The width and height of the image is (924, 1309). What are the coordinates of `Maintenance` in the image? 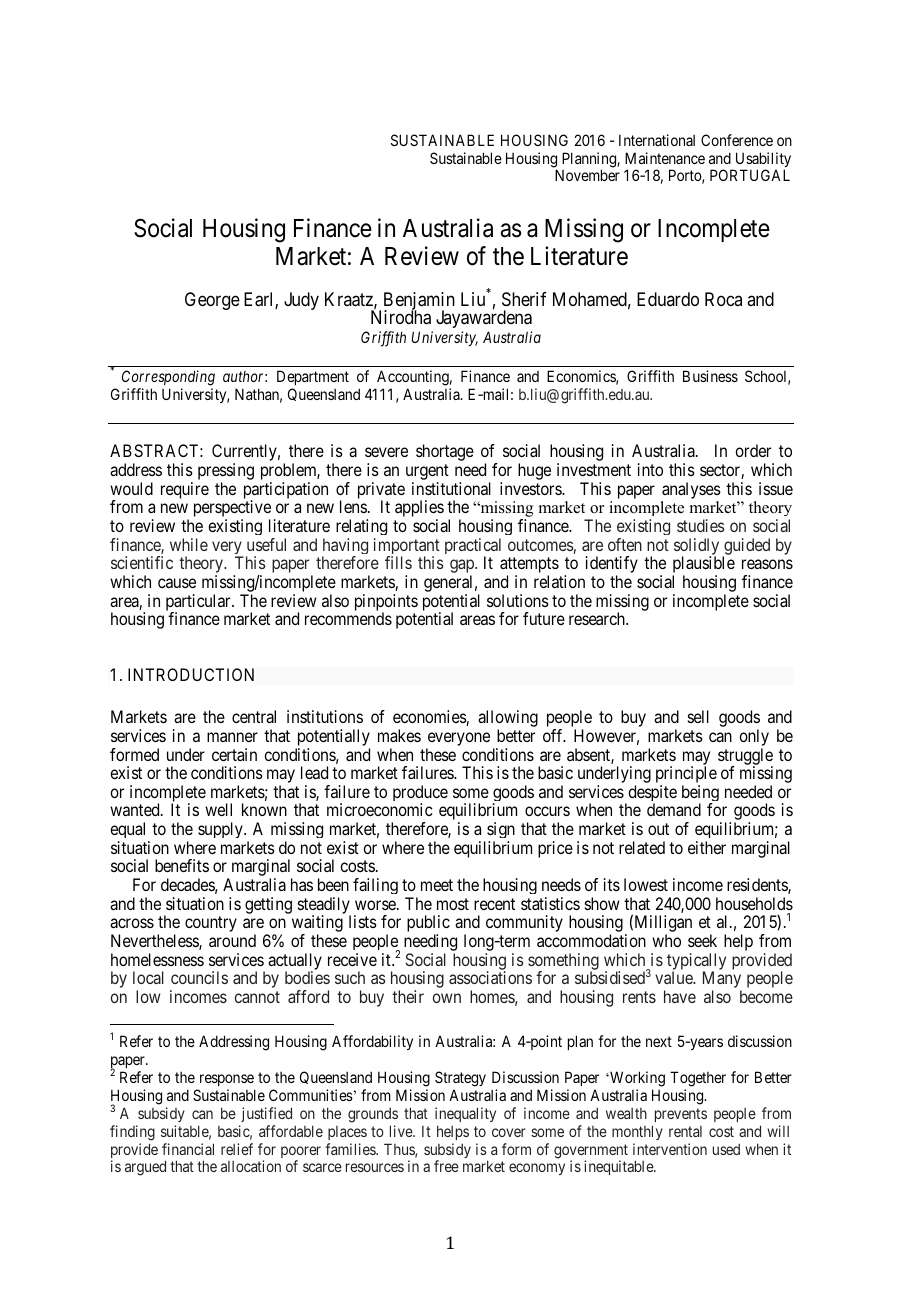 It's located at (665, 158).
